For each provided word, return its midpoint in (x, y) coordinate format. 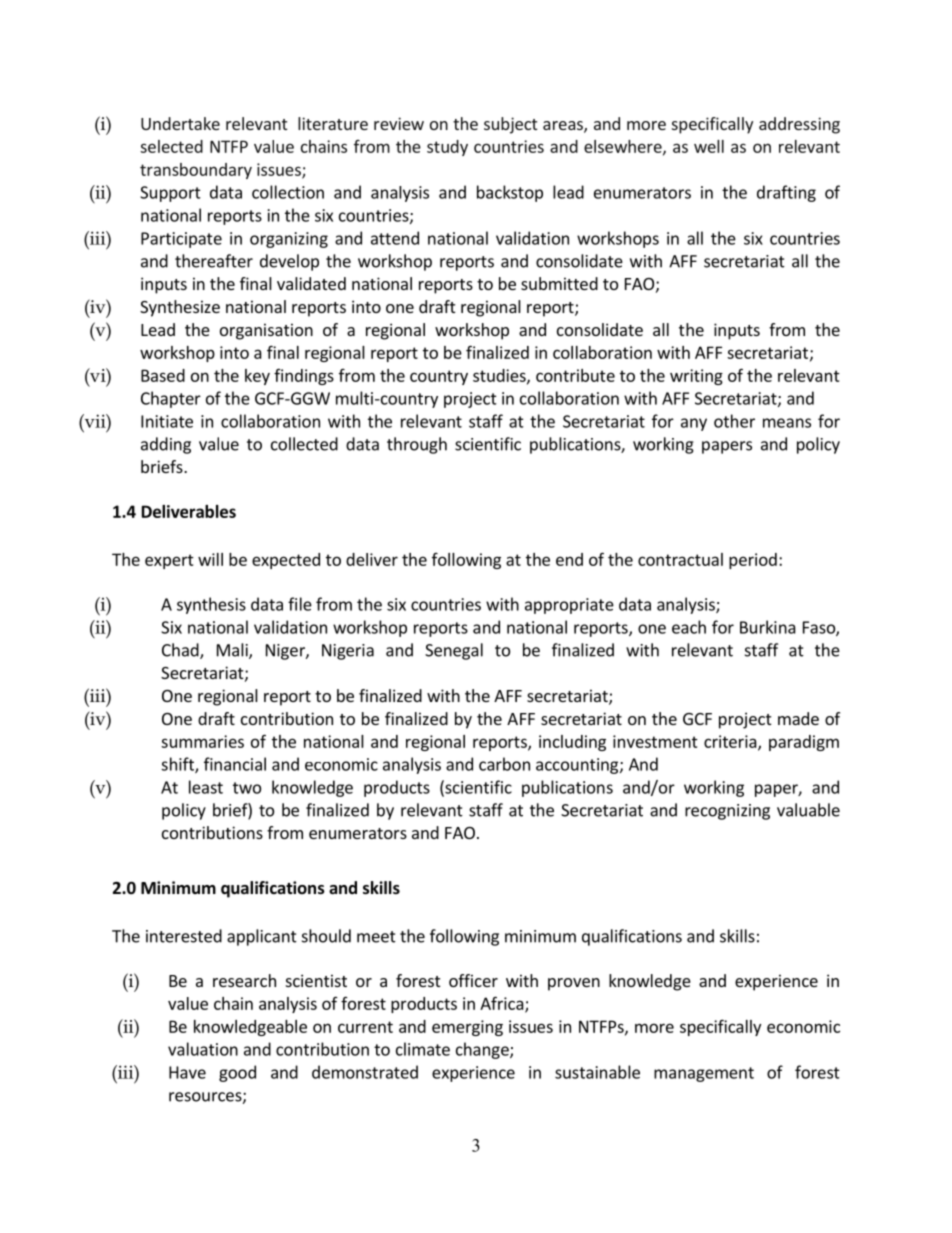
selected (171, 146)
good (237, 1073)
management (704, 1074)
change (483, 1050)
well (709, 146)
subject (510, 125)
